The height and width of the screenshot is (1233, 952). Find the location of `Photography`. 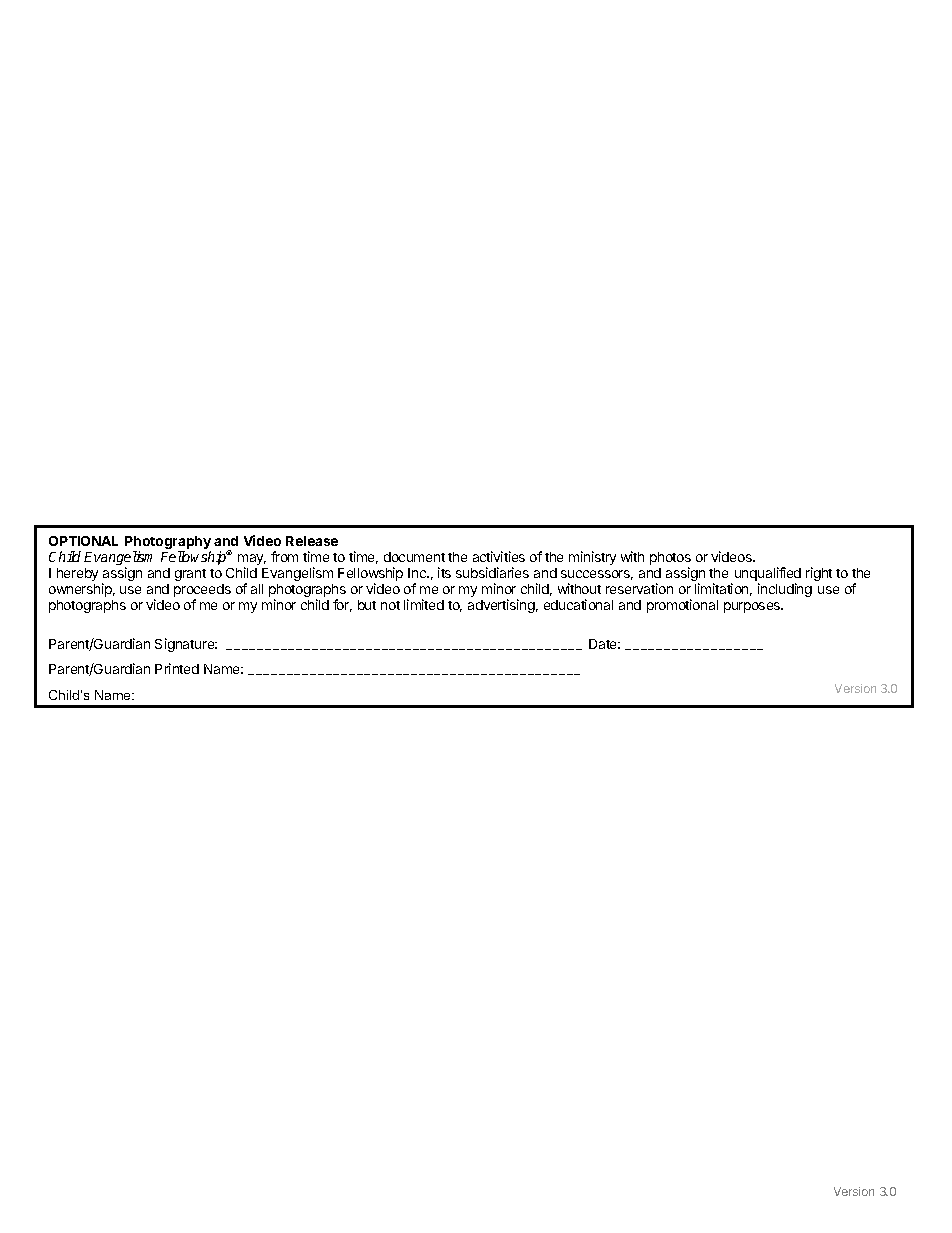

Photography is located at coordinates (168, 544).
